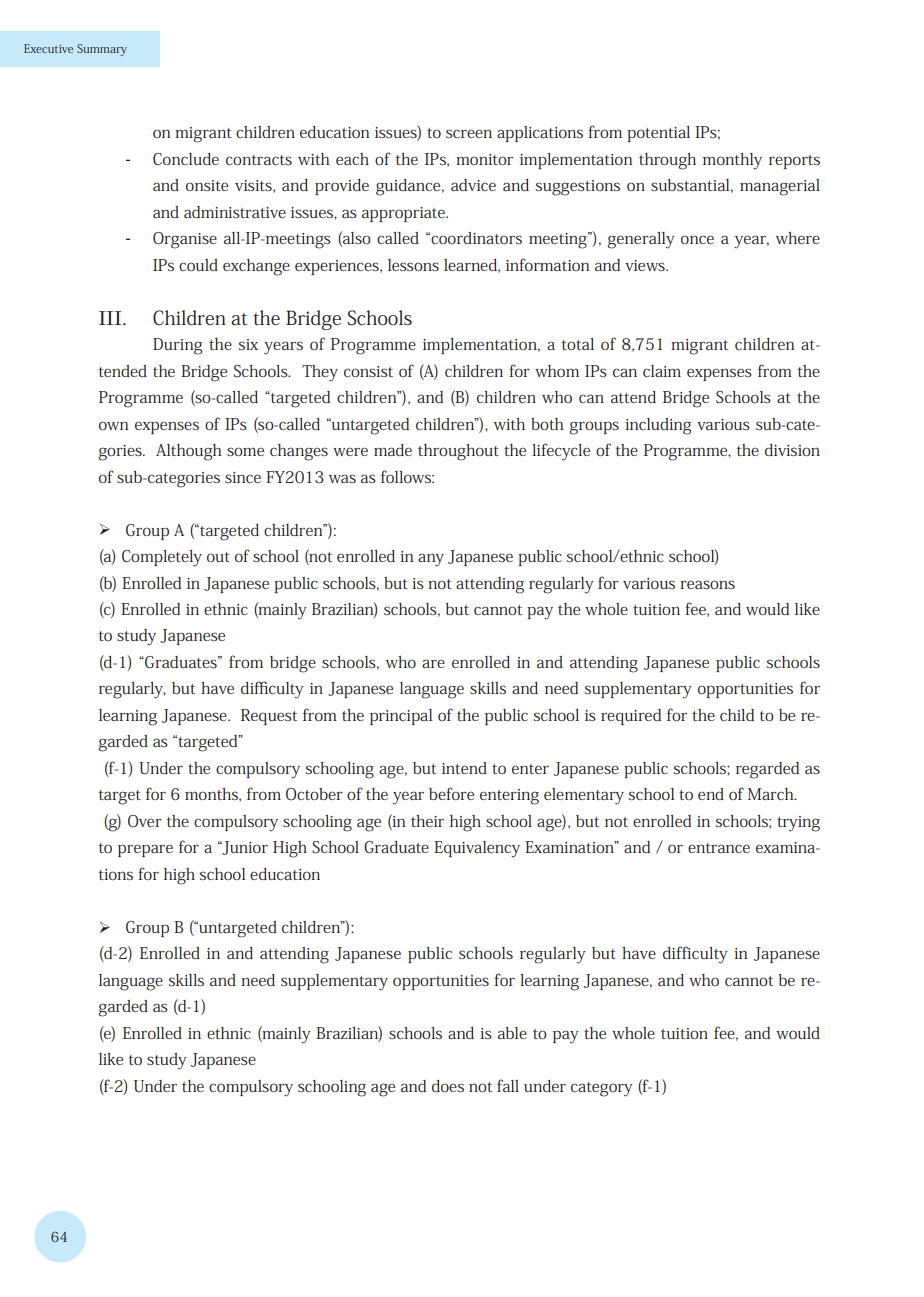 This screenshot has height=1297, width=924. I want to click on potential, so click(658, 134).
